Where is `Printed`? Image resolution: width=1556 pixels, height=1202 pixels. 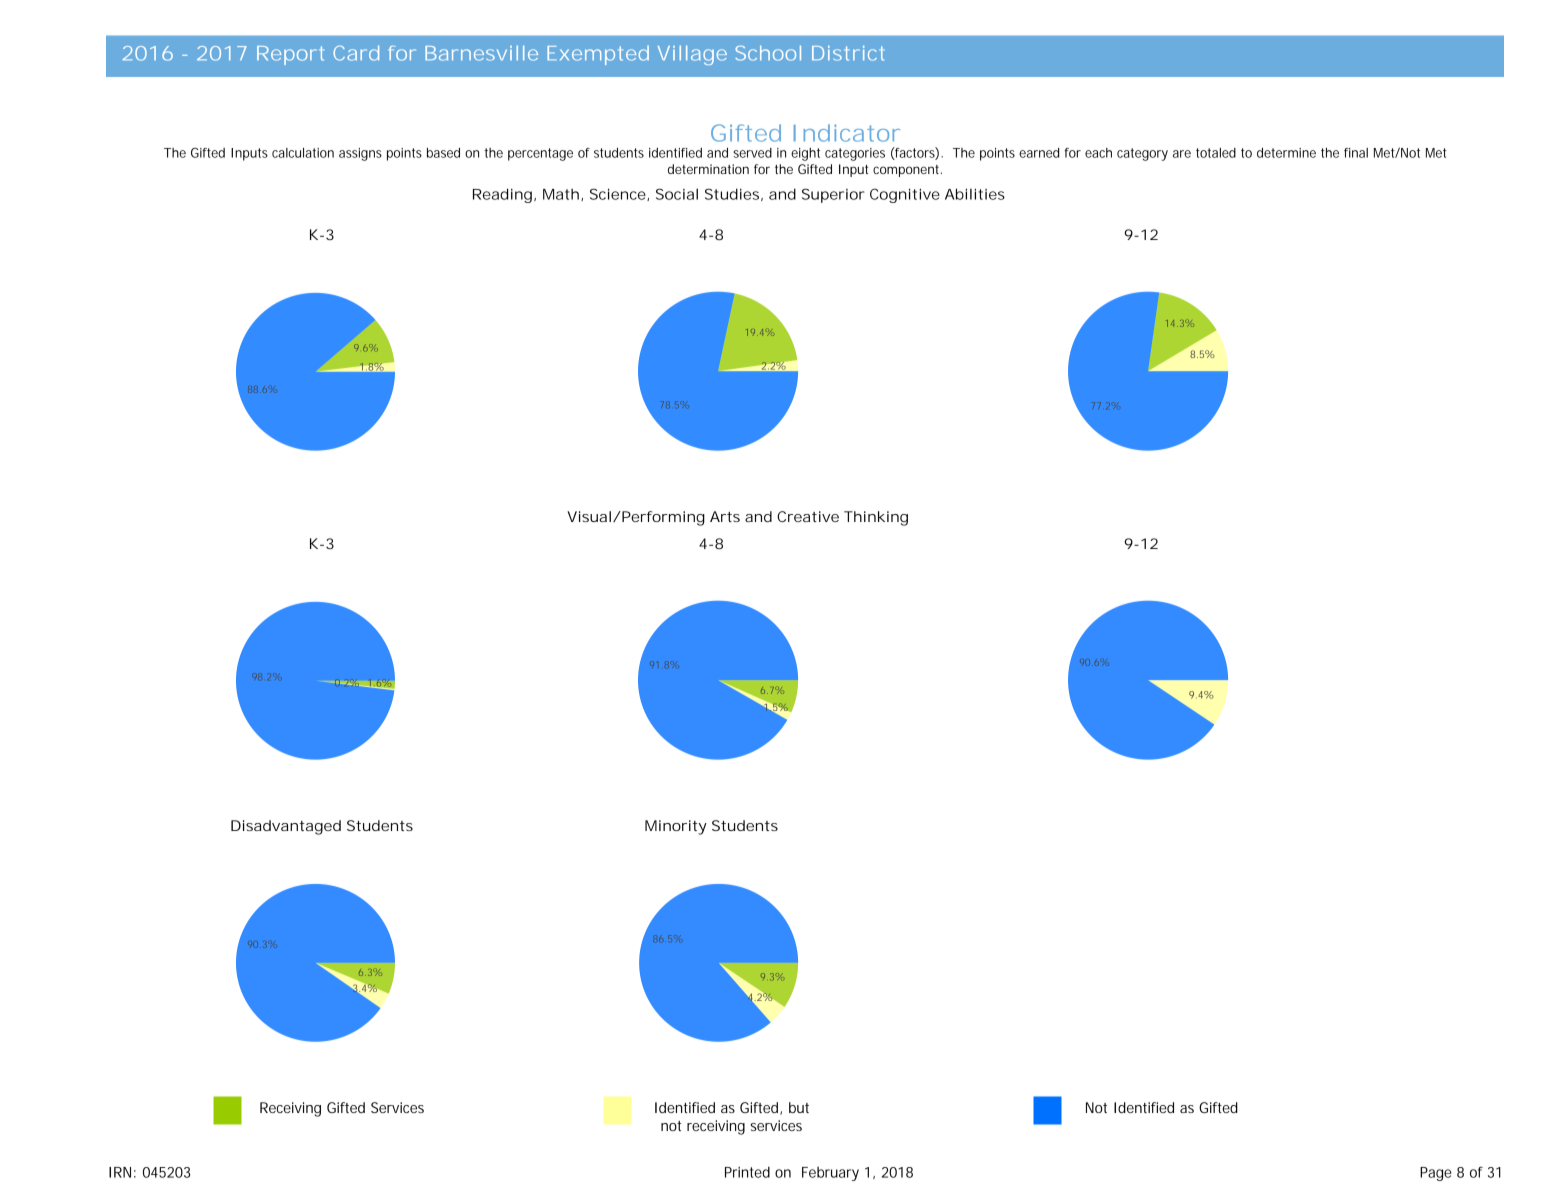
Printed is located at coordinates (747, 1172).
